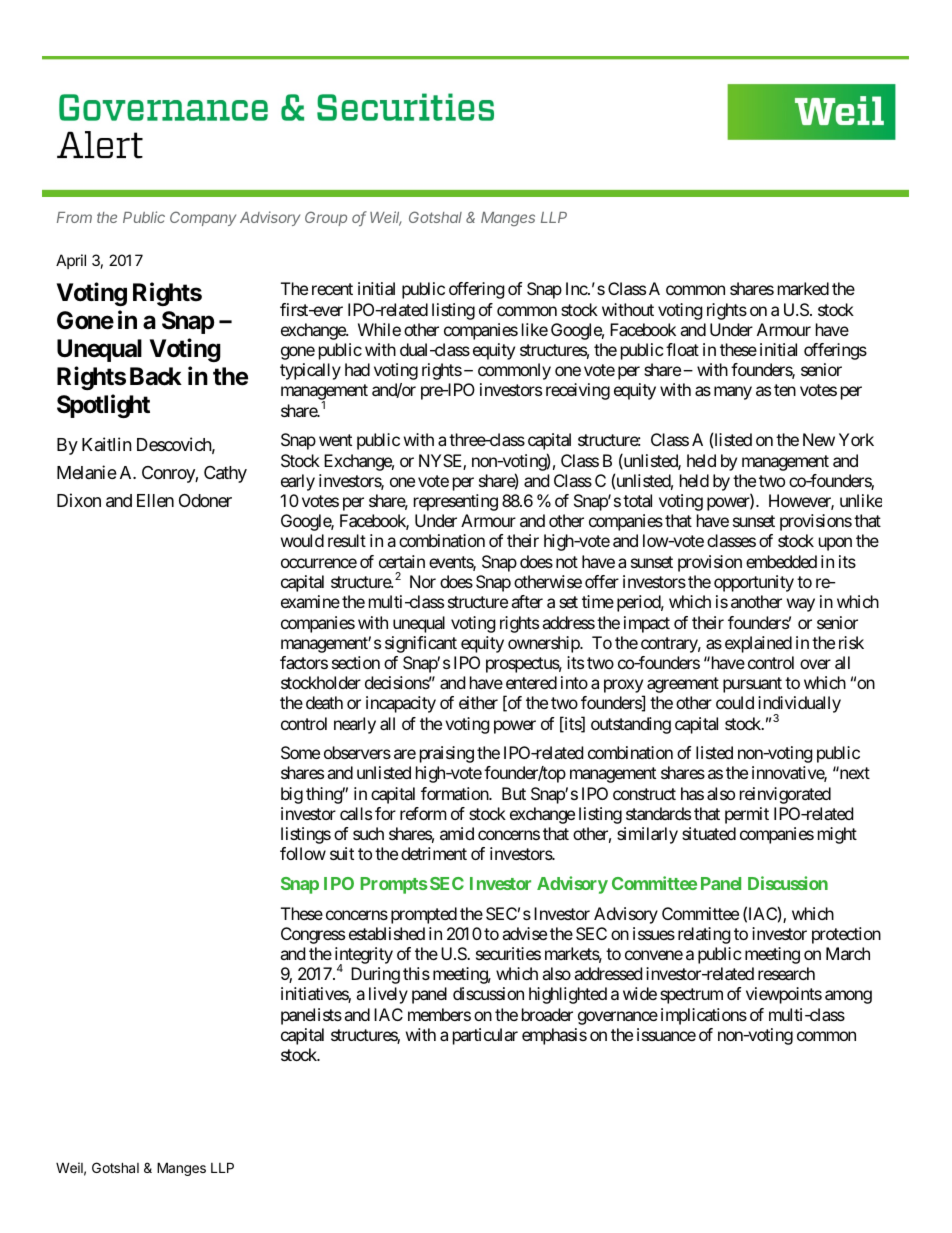  Describe the element at coordinates (326, 218) in the image. I see `Group` at that location.
